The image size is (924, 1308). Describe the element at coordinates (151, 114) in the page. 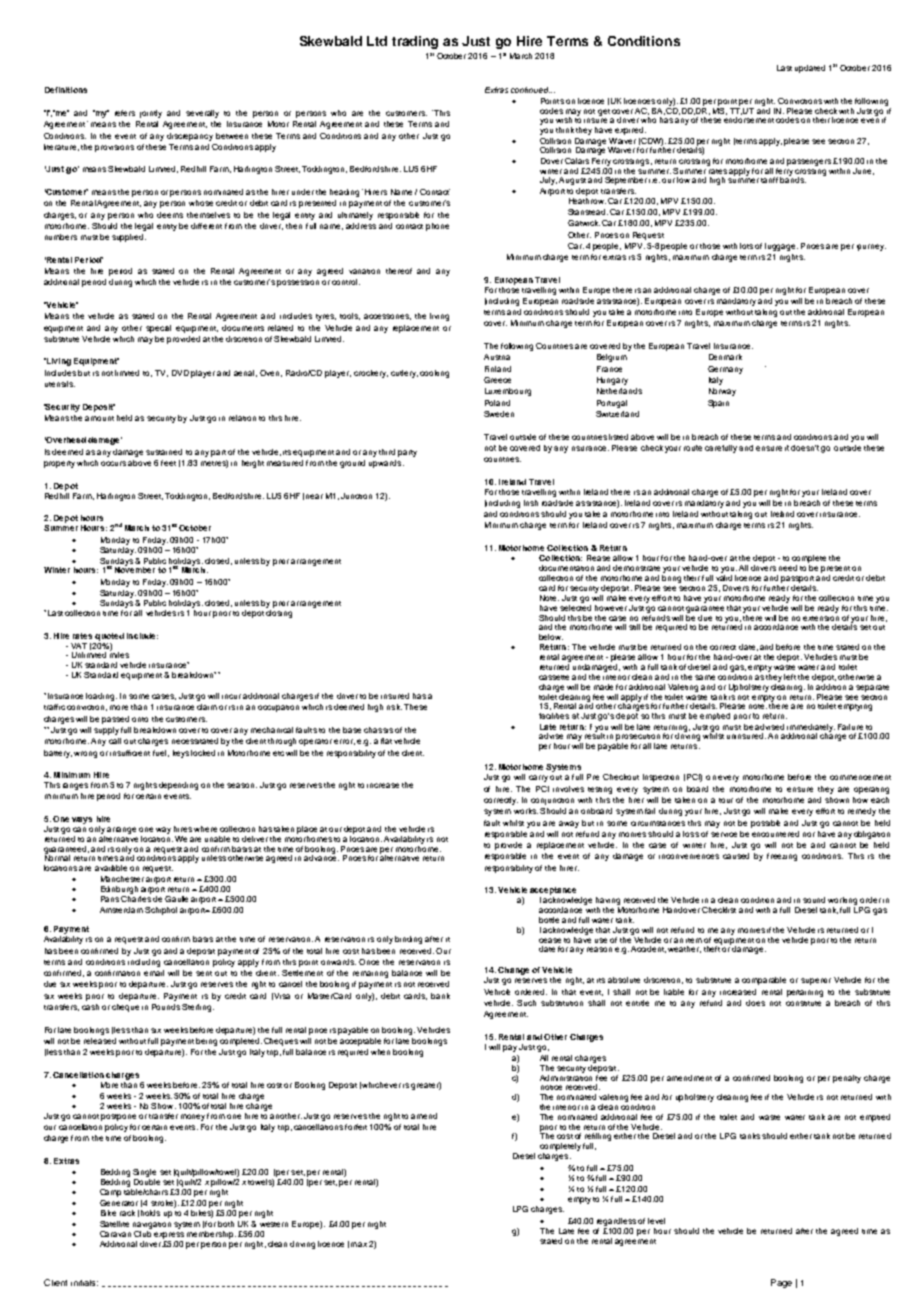

I see `jointly` at that location.
